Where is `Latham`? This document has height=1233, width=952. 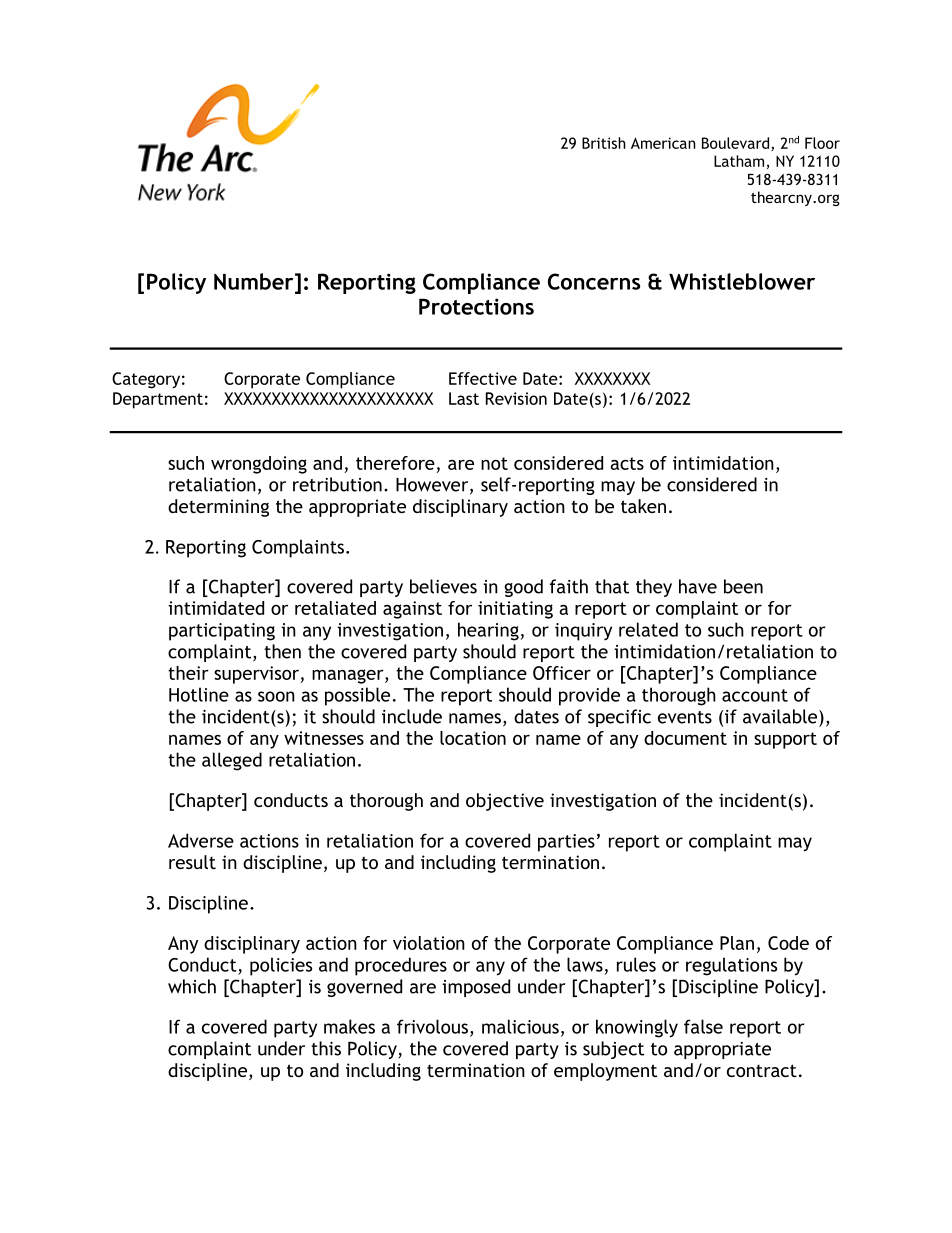
Latham is located at coordinates (739, 161).
